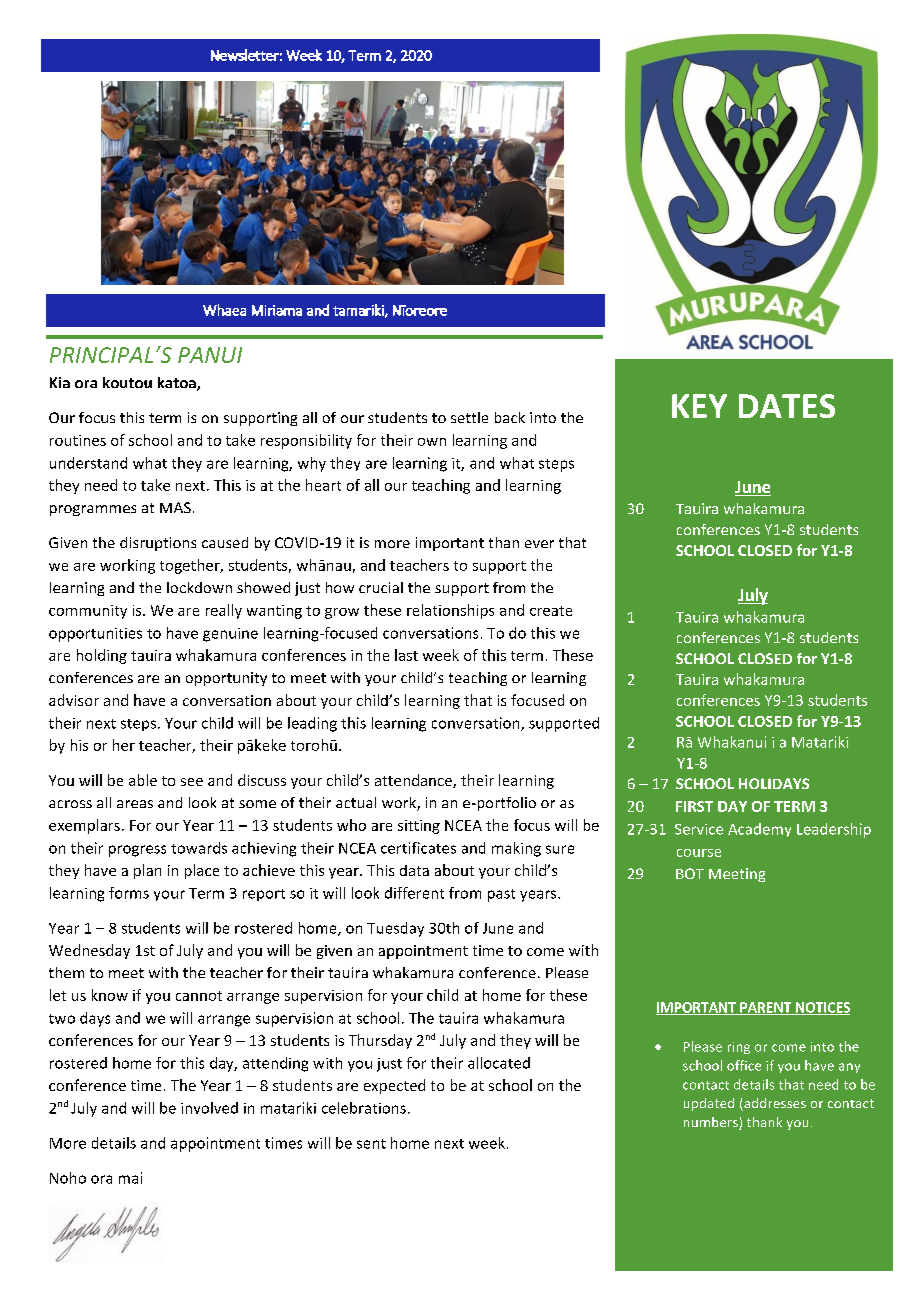 This document has width=924, height=1308. I want to click on FIRST, so click(694, 806).
